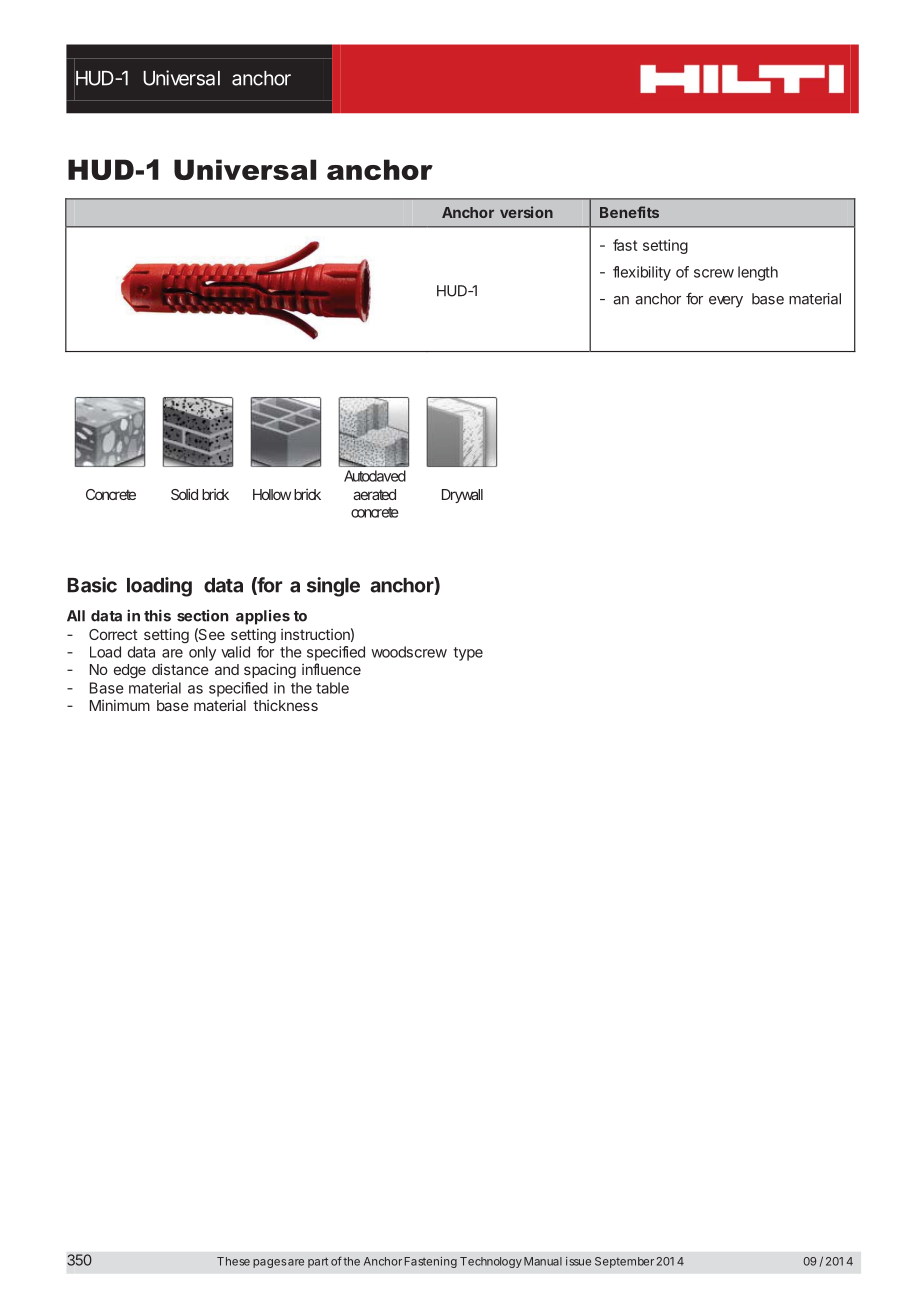 The width and height of the page is (924, 1308). What do you see at coordinates (233, 1261) in the page?
I see `These` at bounding box center [233, 1261].
